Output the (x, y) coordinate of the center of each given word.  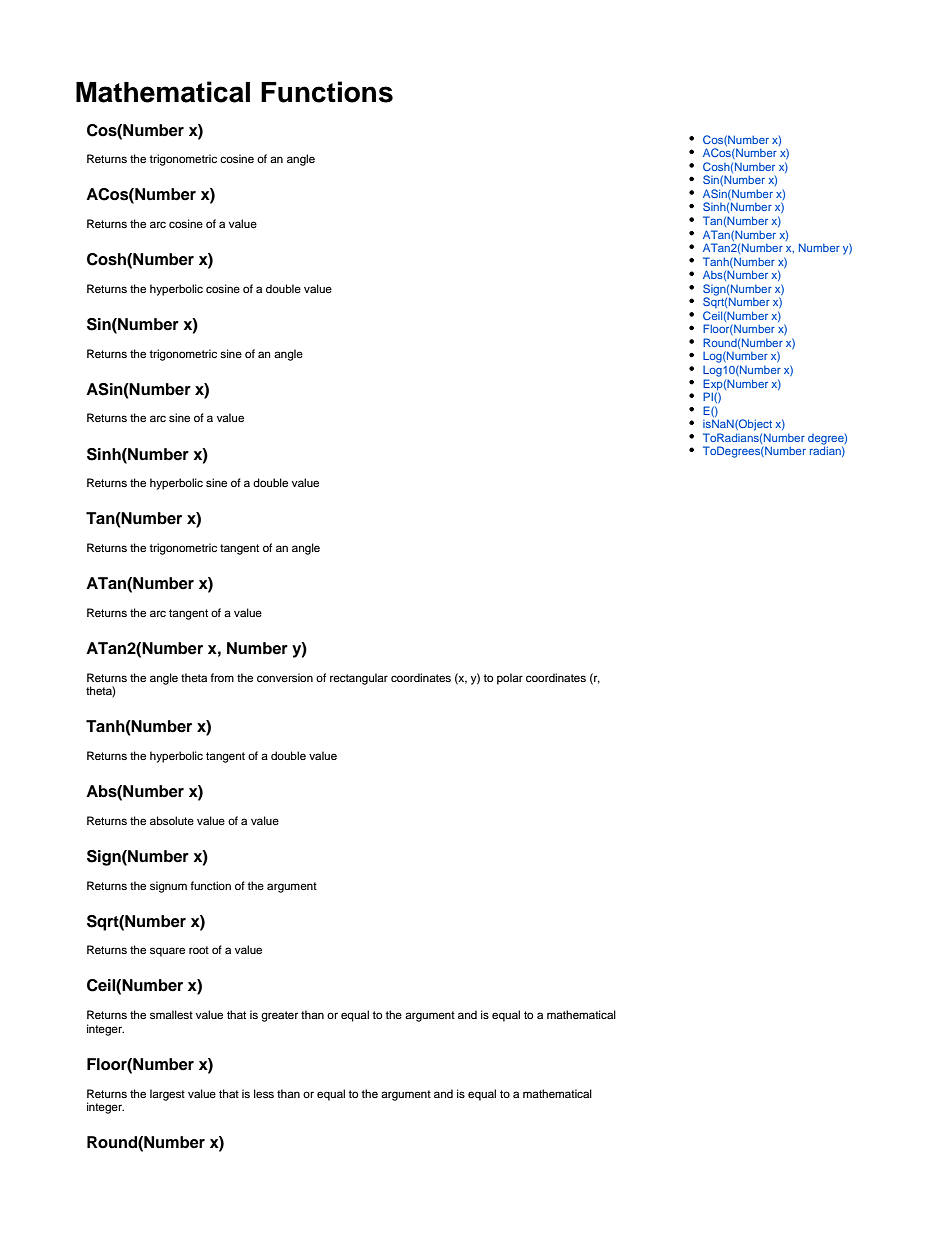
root (199, 950)
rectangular (359, 679)
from (222, 677)
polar (510, 679)
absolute (172, 820)
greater (279, 1016)
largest (167, 1095)
